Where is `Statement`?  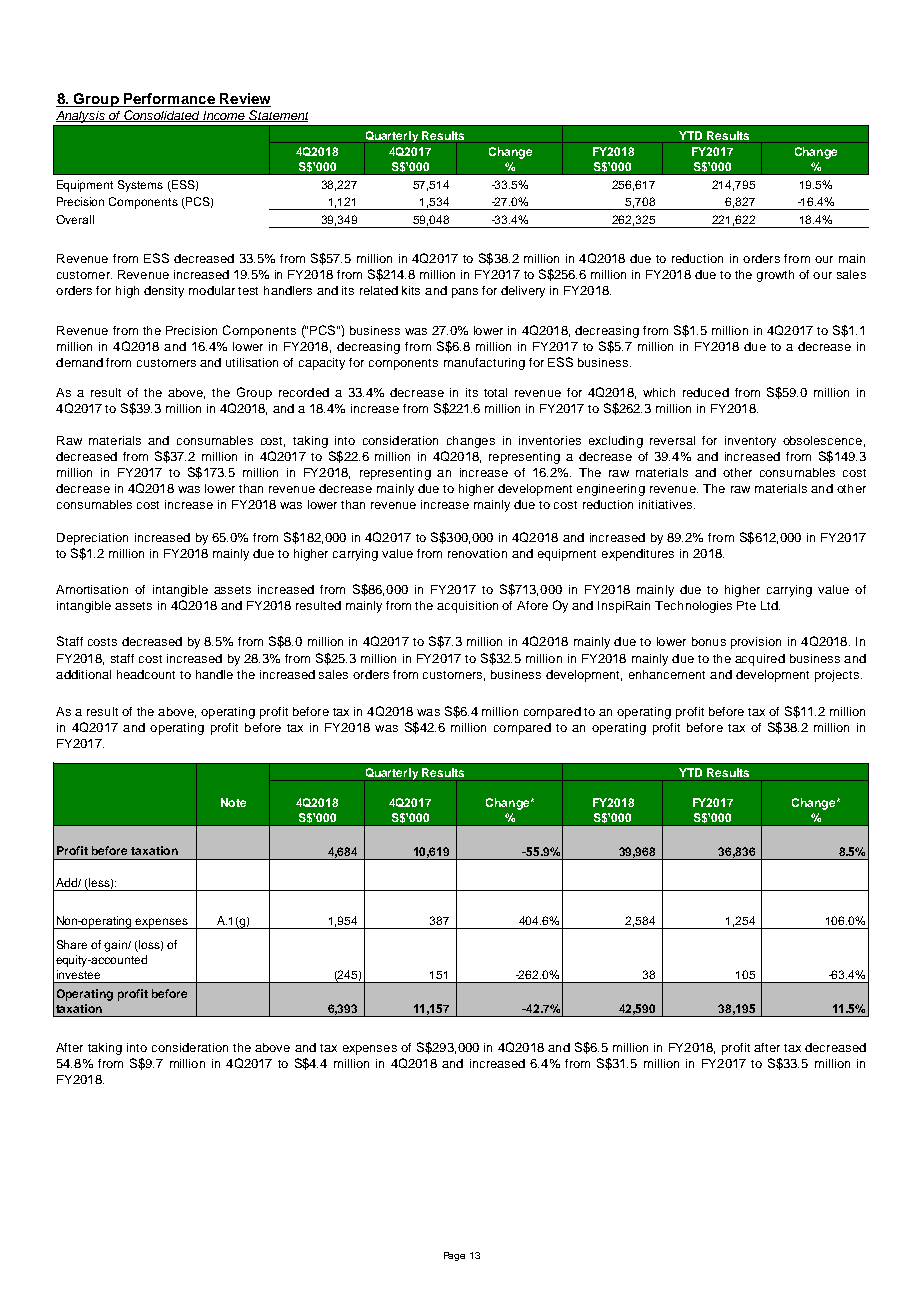 Statement is located at coordinates (278, 116).
